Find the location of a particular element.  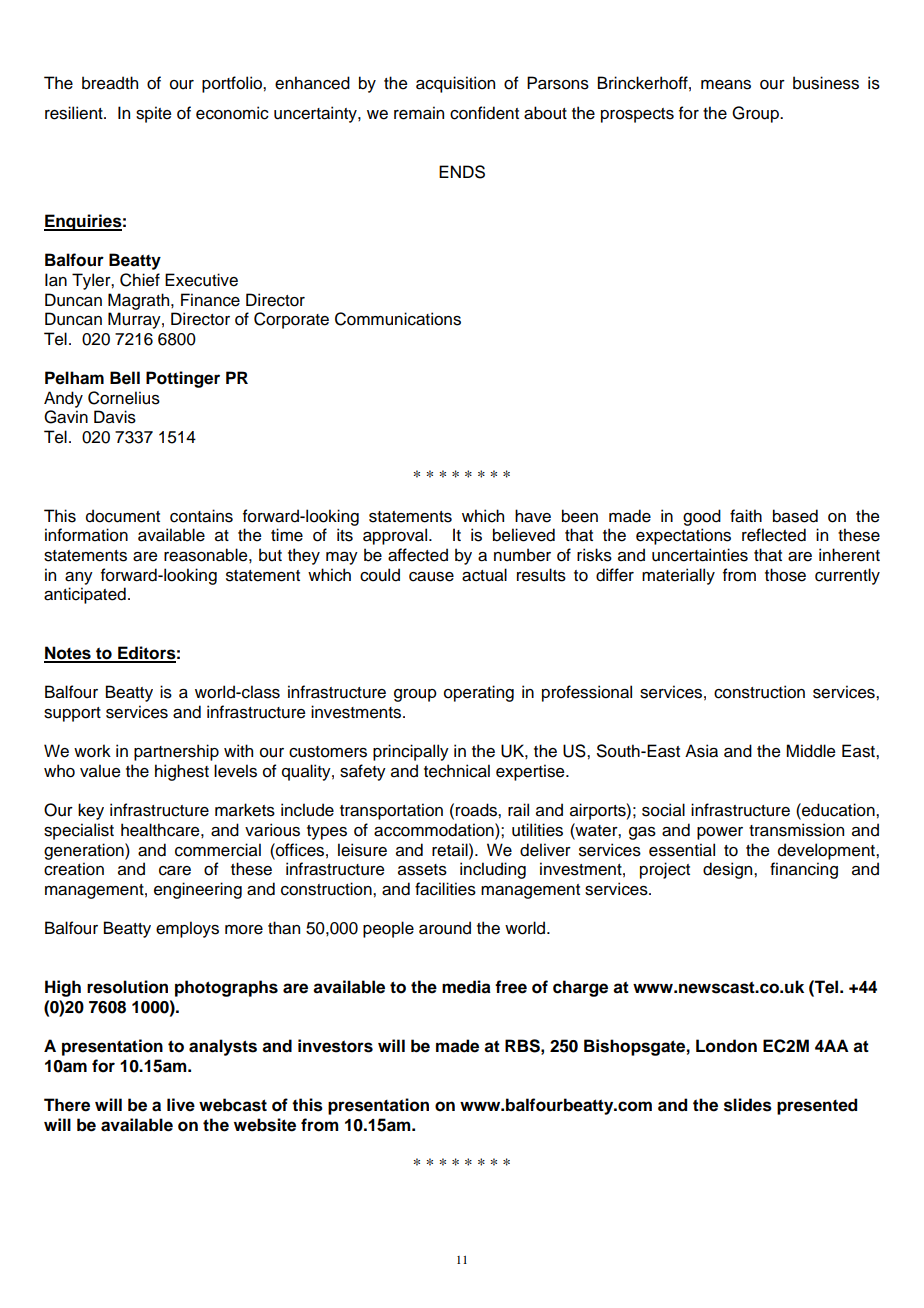

cause is located at coordinates (431, 577).
